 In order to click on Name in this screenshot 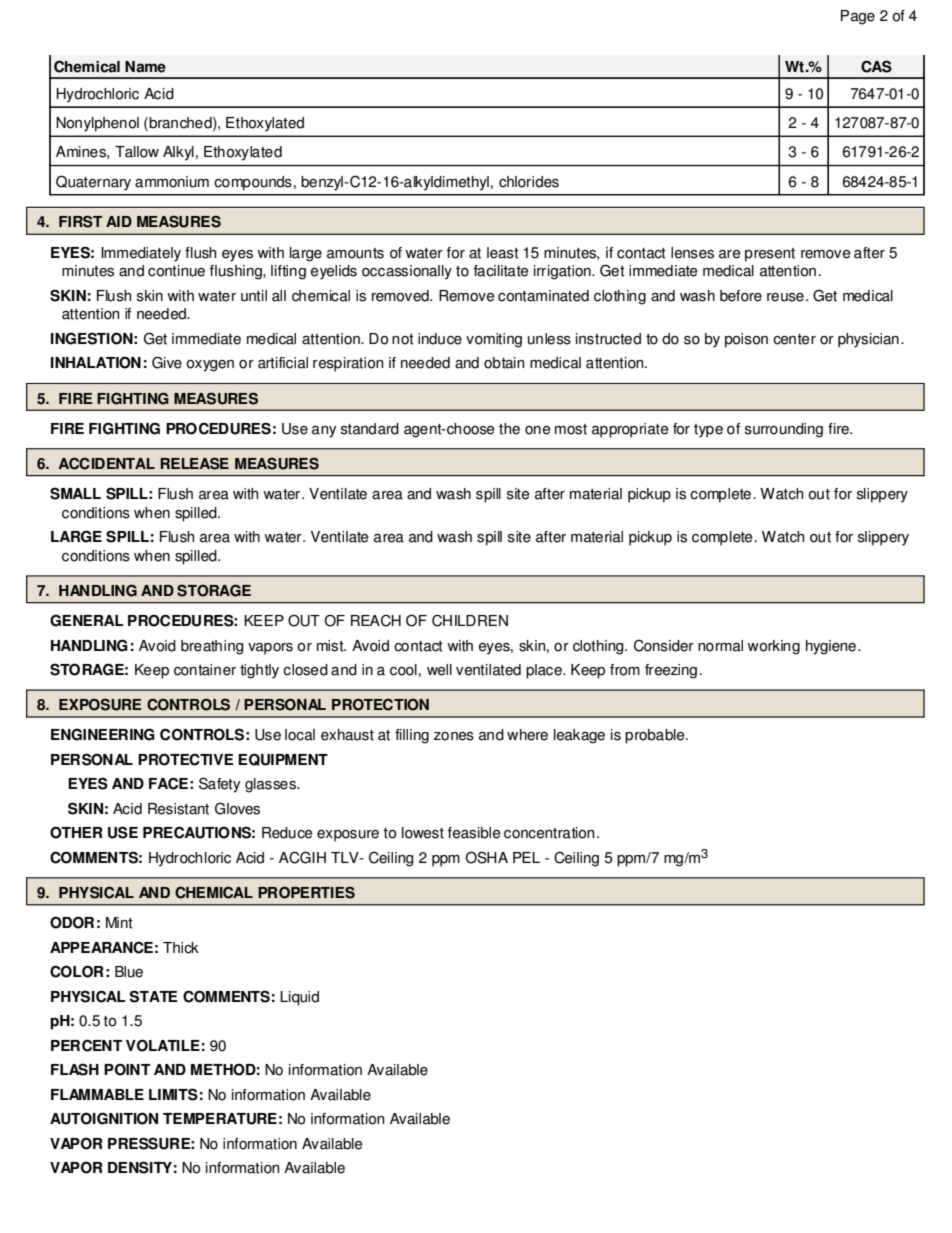, I will do `click(145, 67)`.
